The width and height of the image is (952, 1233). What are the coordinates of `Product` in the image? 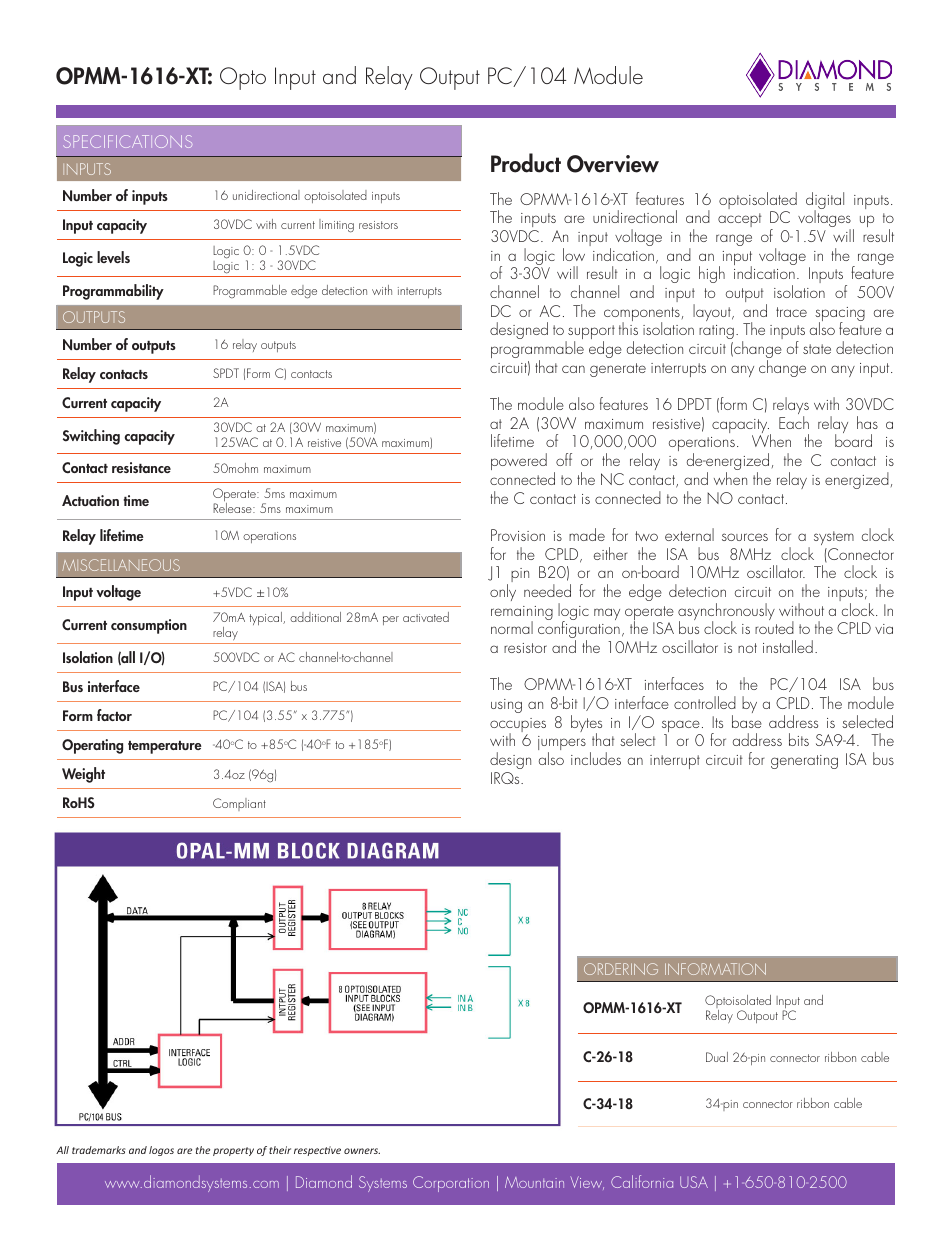 It's located at (526, 163).
